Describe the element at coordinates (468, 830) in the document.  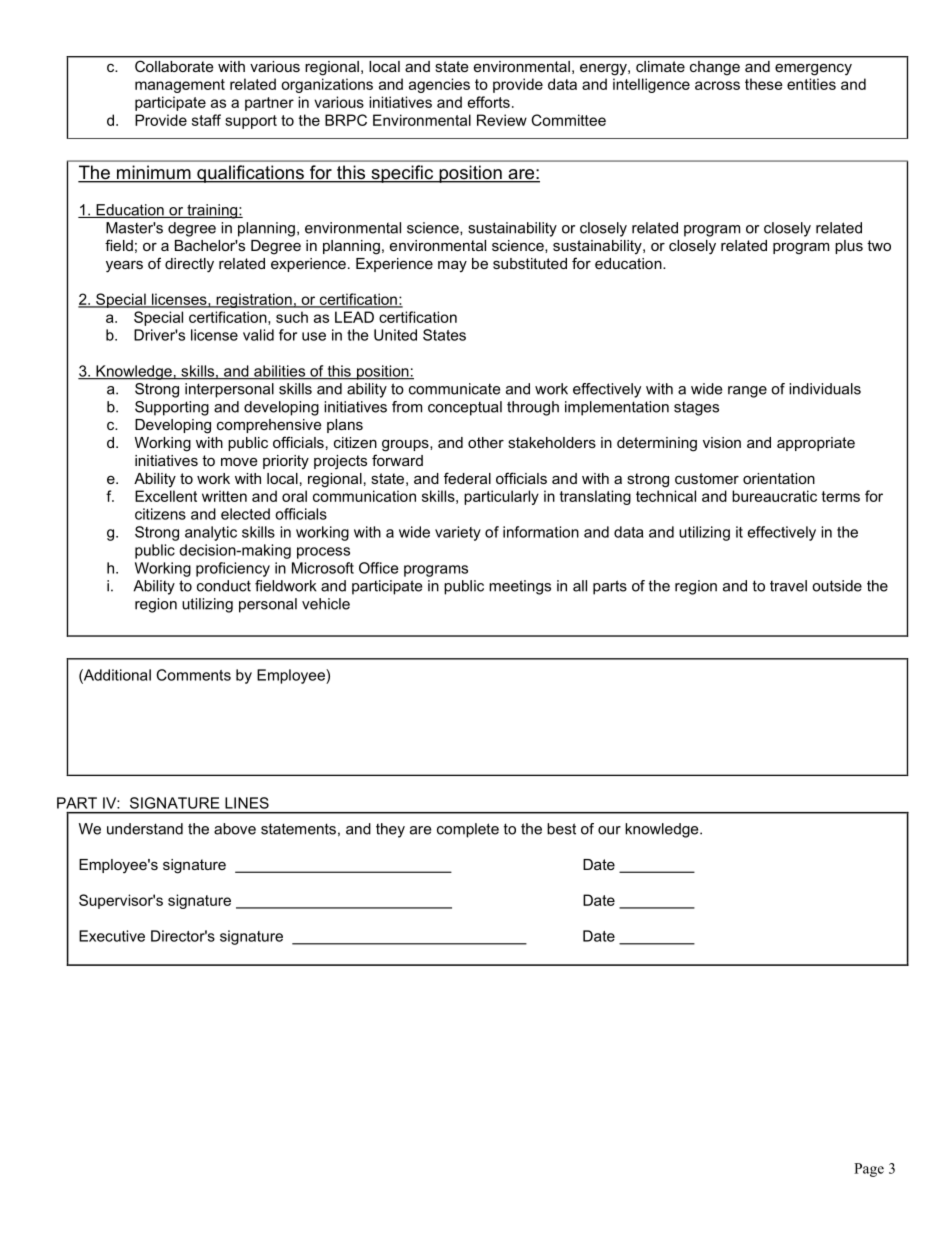
I see `complete` at that location.
